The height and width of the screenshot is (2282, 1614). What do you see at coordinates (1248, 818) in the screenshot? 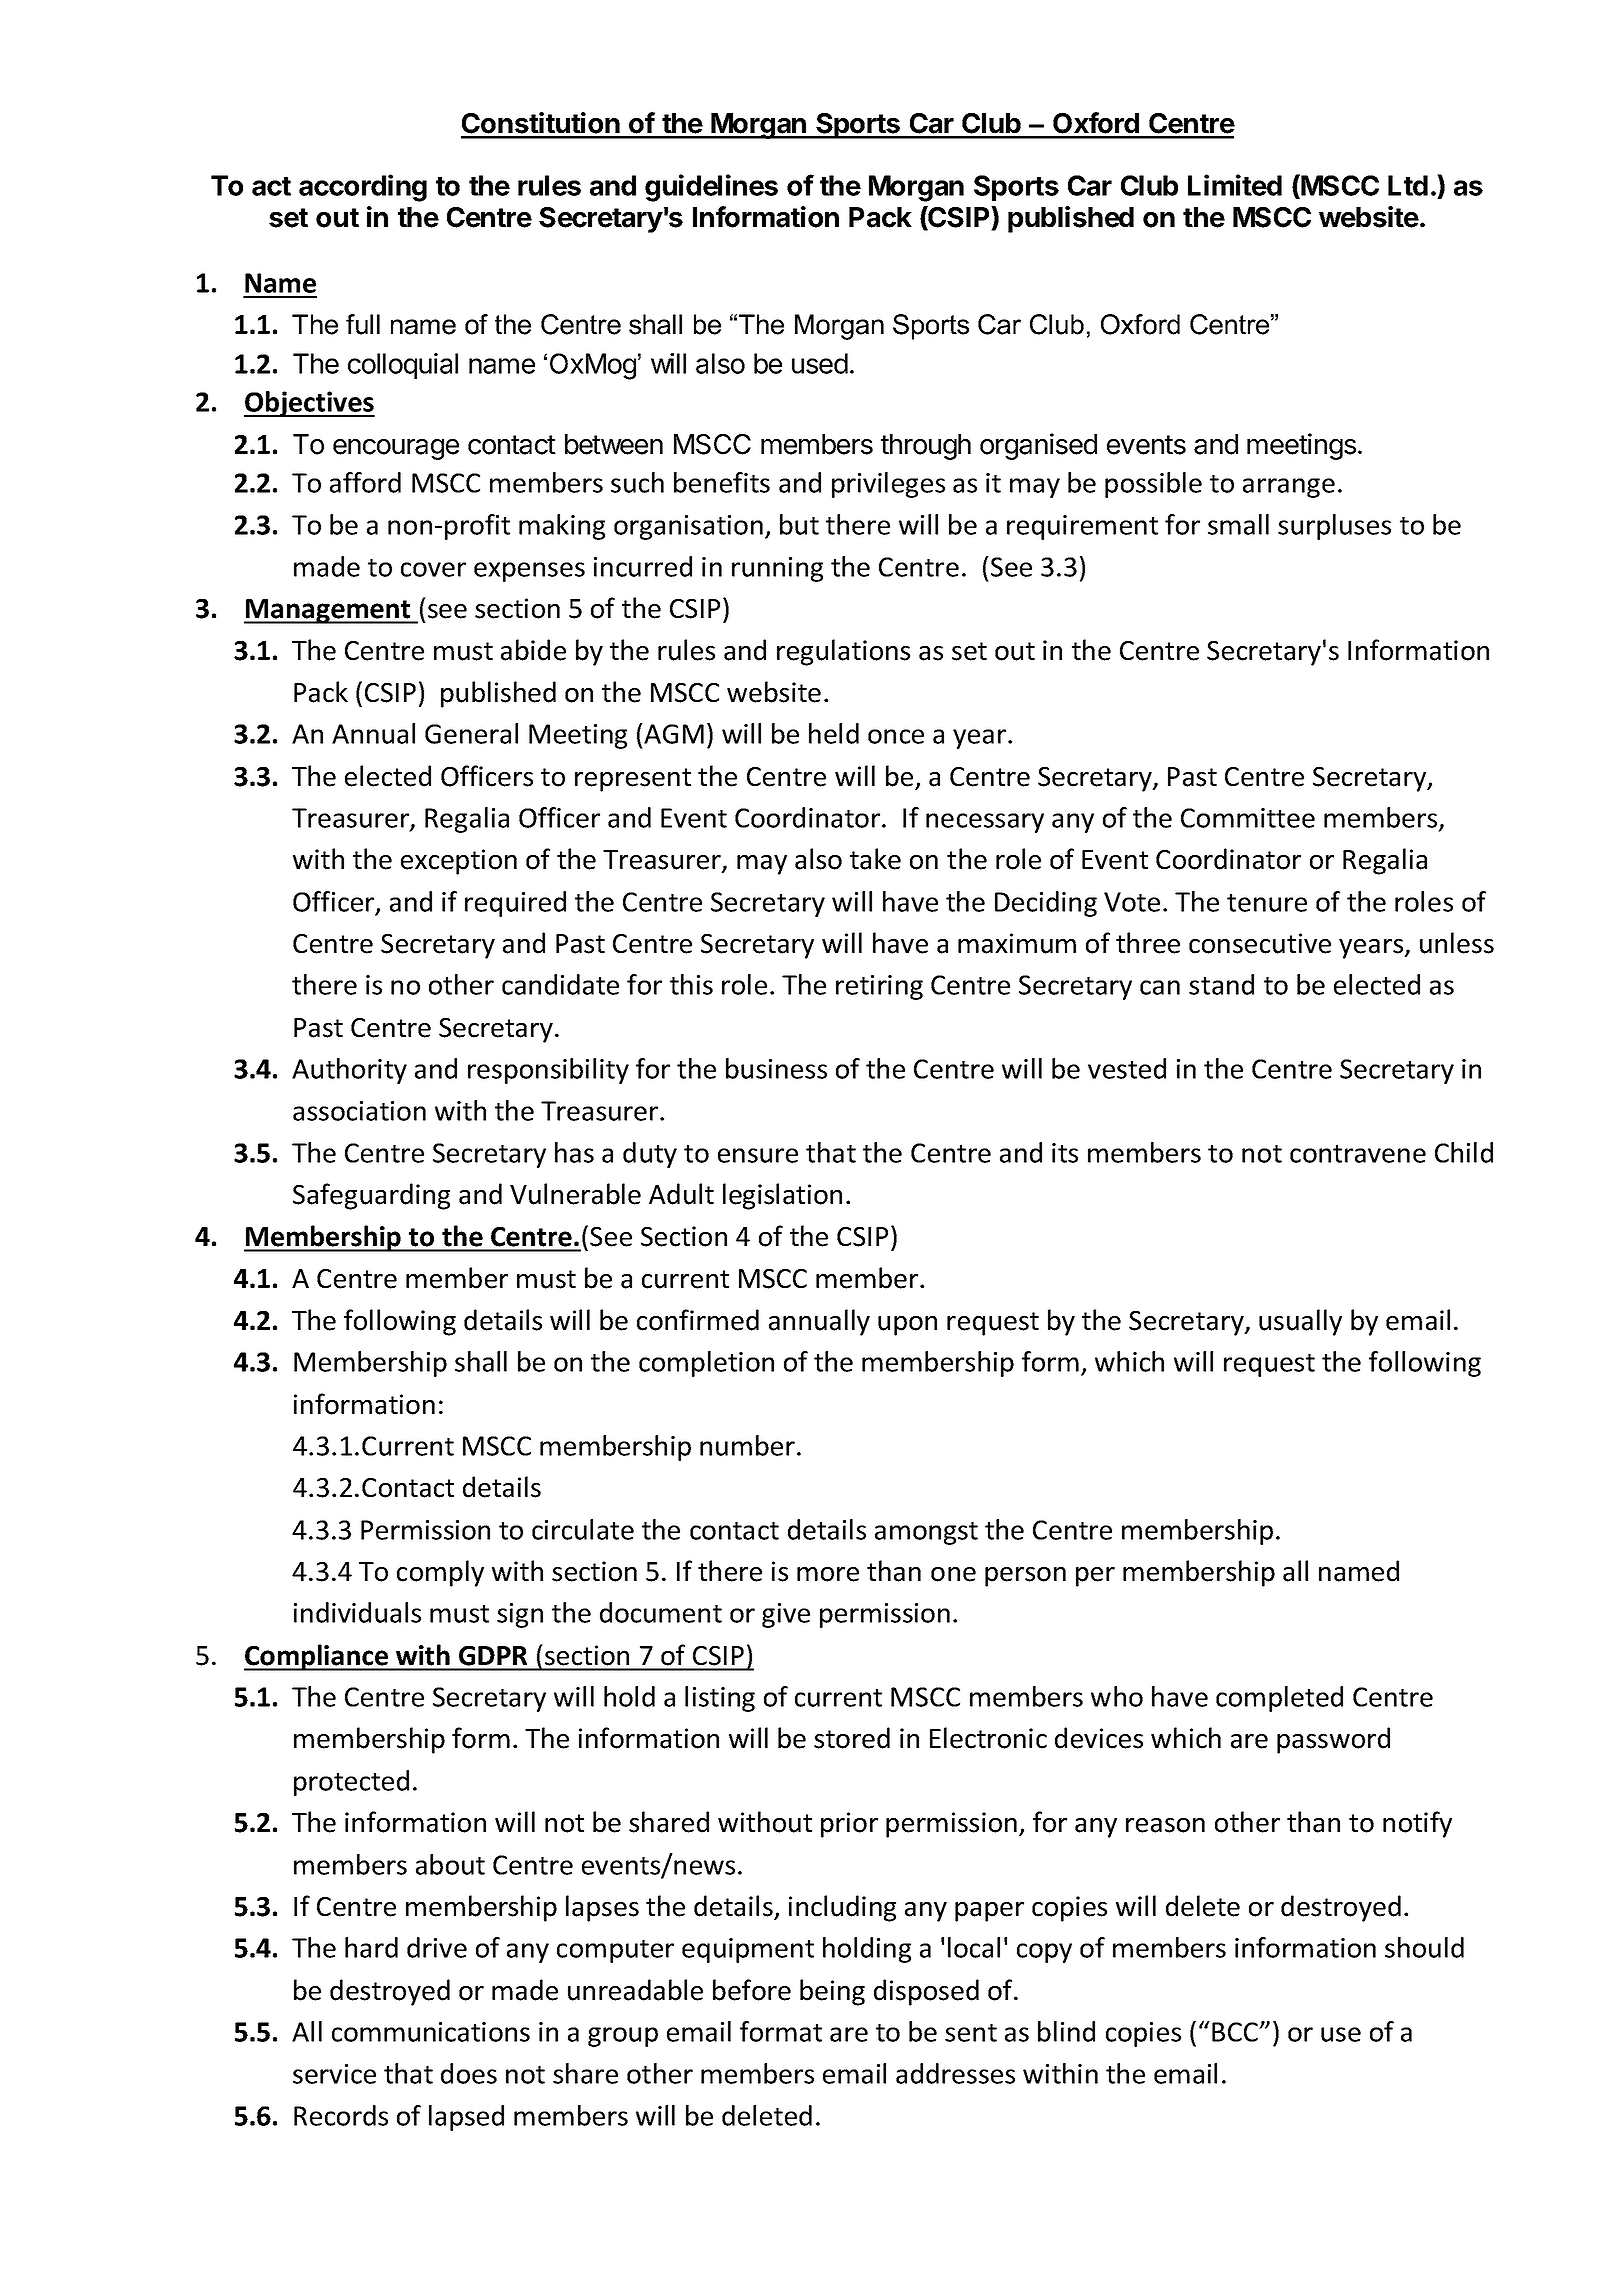
I see `Committee` at bounding box center [1248, 818].
